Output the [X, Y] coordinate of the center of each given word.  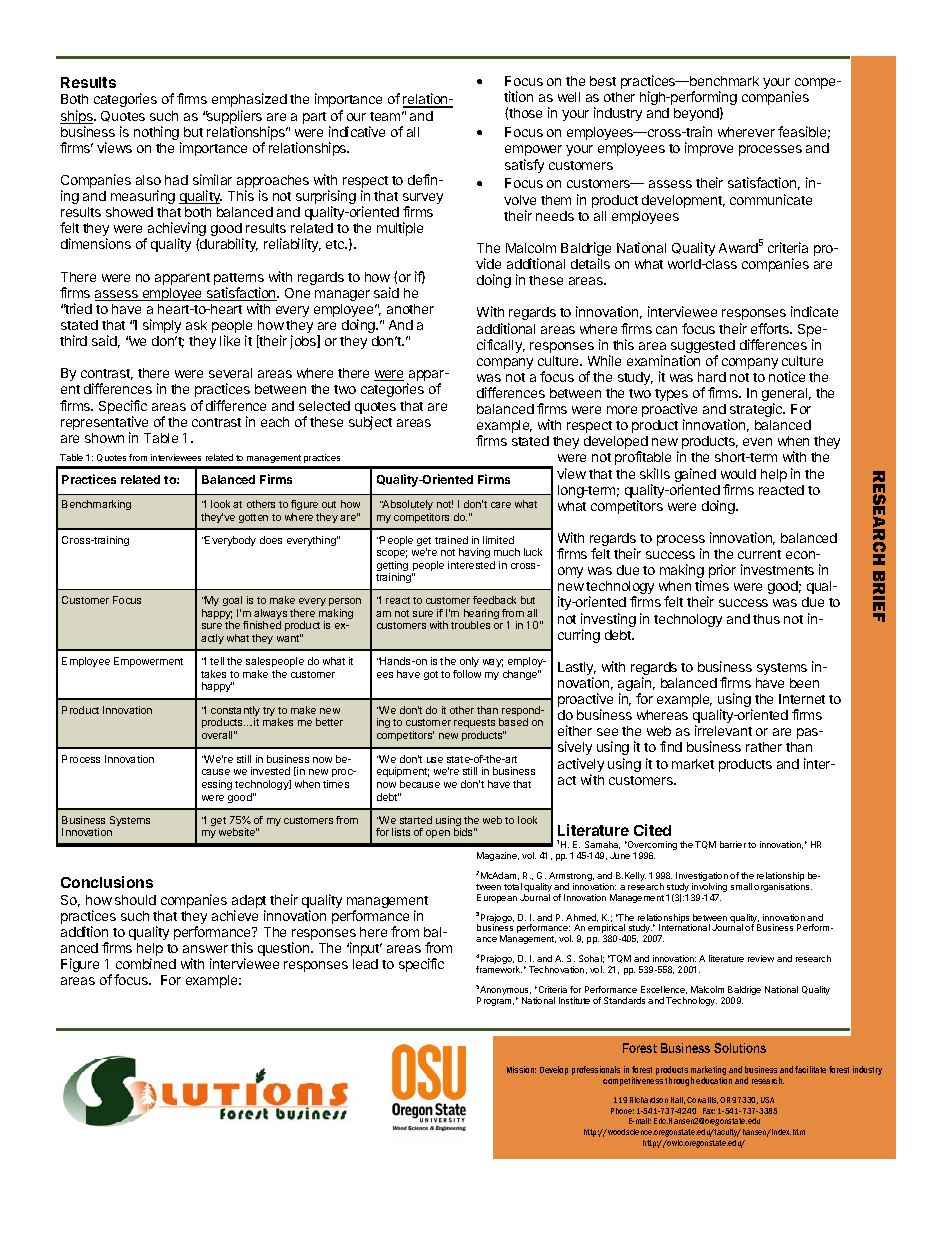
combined [146, 963]
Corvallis [702, 1100]
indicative [357, 131]
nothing [157, 134]
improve [709, 149]
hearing [481, 615]
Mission [521, 1069]
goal [232, 603]
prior [722, 571]
